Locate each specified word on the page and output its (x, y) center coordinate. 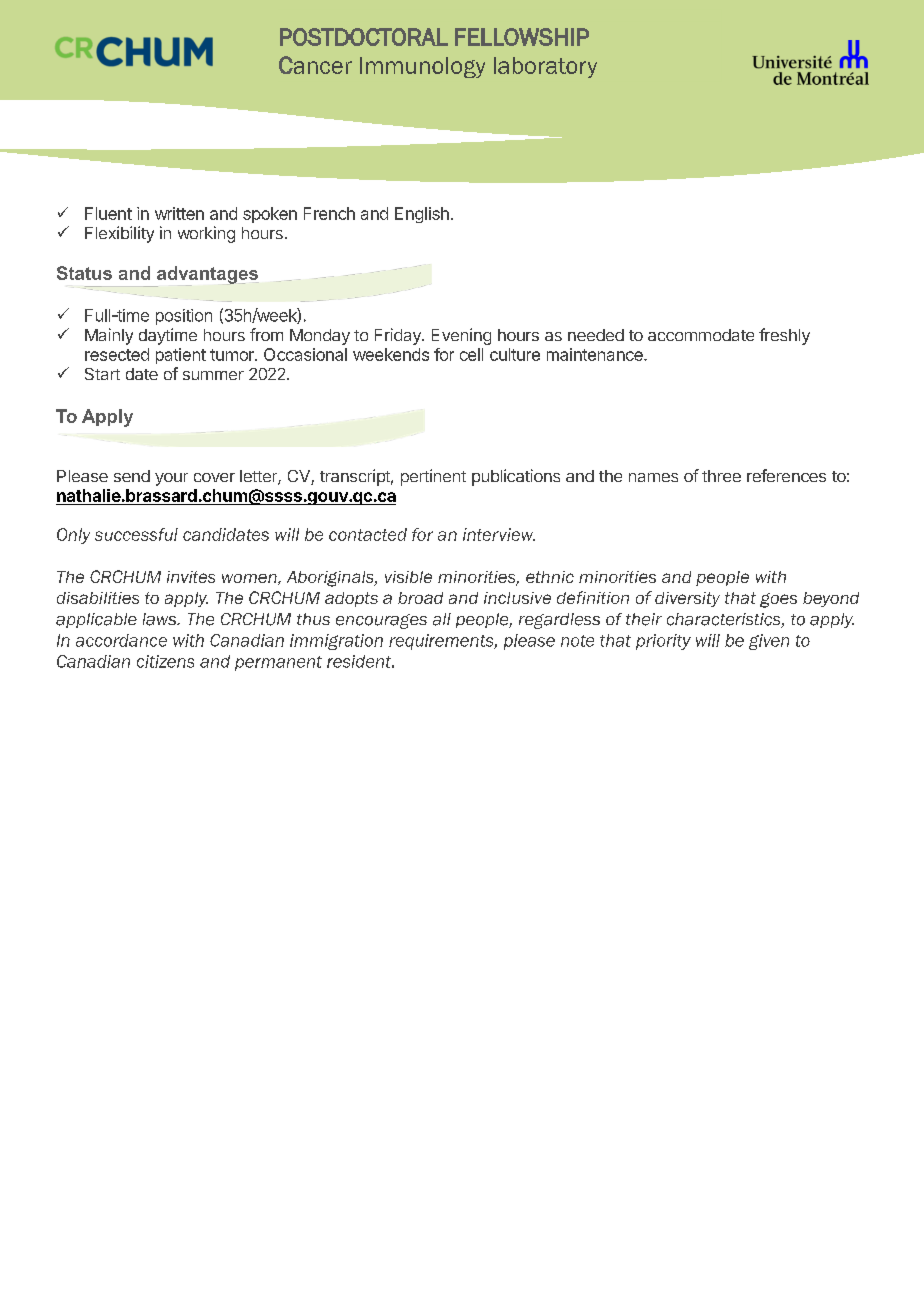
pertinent (433, 477)
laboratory (545, 67)
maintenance (596, 354)
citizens (165, 661)
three (721, 476)
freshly (784, 336)
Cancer (315, 65)
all (442, 619)
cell (471, 354)
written (179, 213)
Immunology (422, 67)
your (171, 479)
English (422, 215)
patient (181, 356)
